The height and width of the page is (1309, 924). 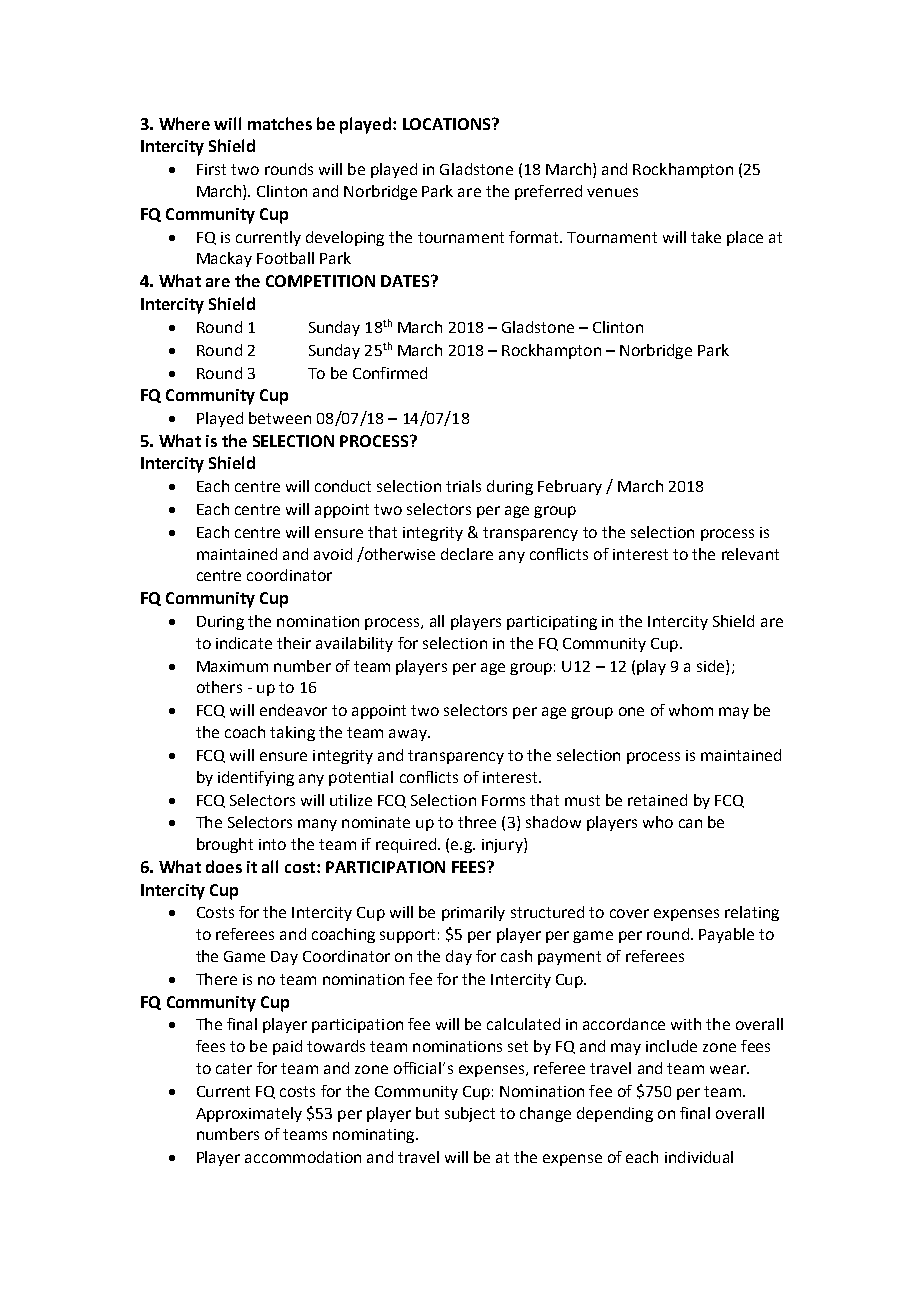 What do you see at coordinates (244, 643) in the page?
I see `indicate` at bounding box center [244, 643].
